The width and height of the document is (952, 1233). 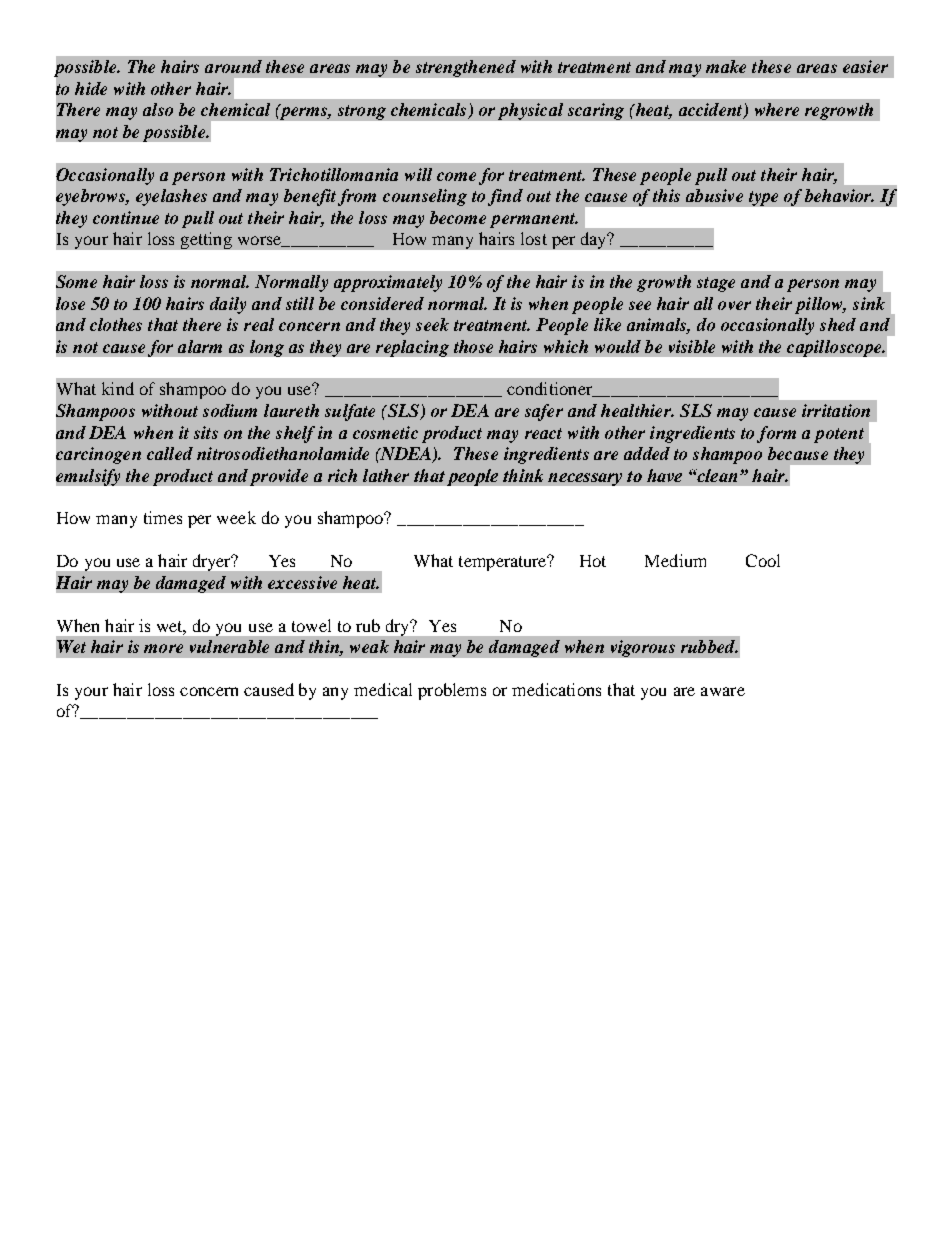 I want to click on stage, so click(x=716, y=284).
